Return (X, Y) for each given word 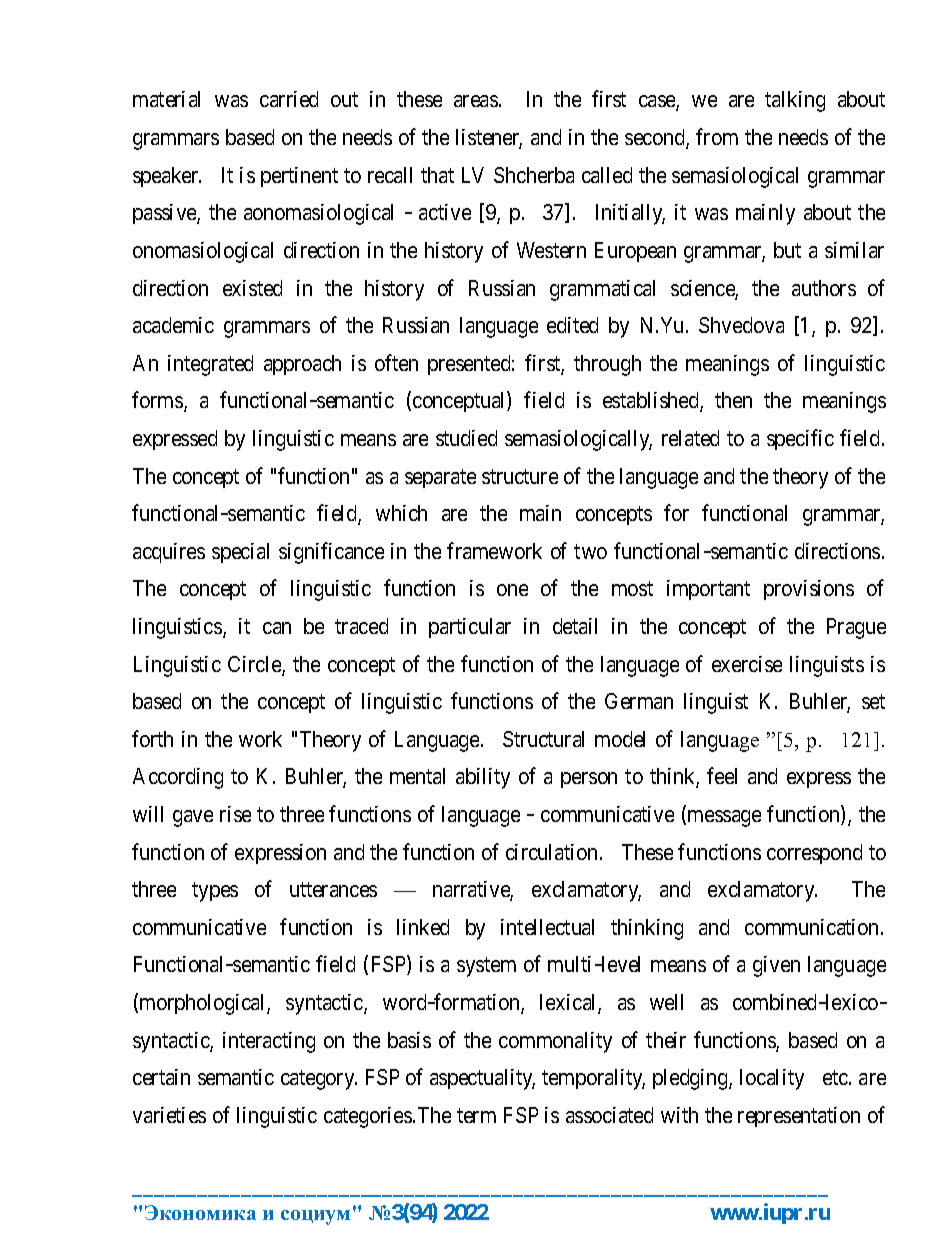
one (512, 590)
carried (289, 99)
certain (161, 1077)
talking (795, 101)
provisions (809, 590)
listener (489, 138)
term (476, 1115)
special (240, 553)
